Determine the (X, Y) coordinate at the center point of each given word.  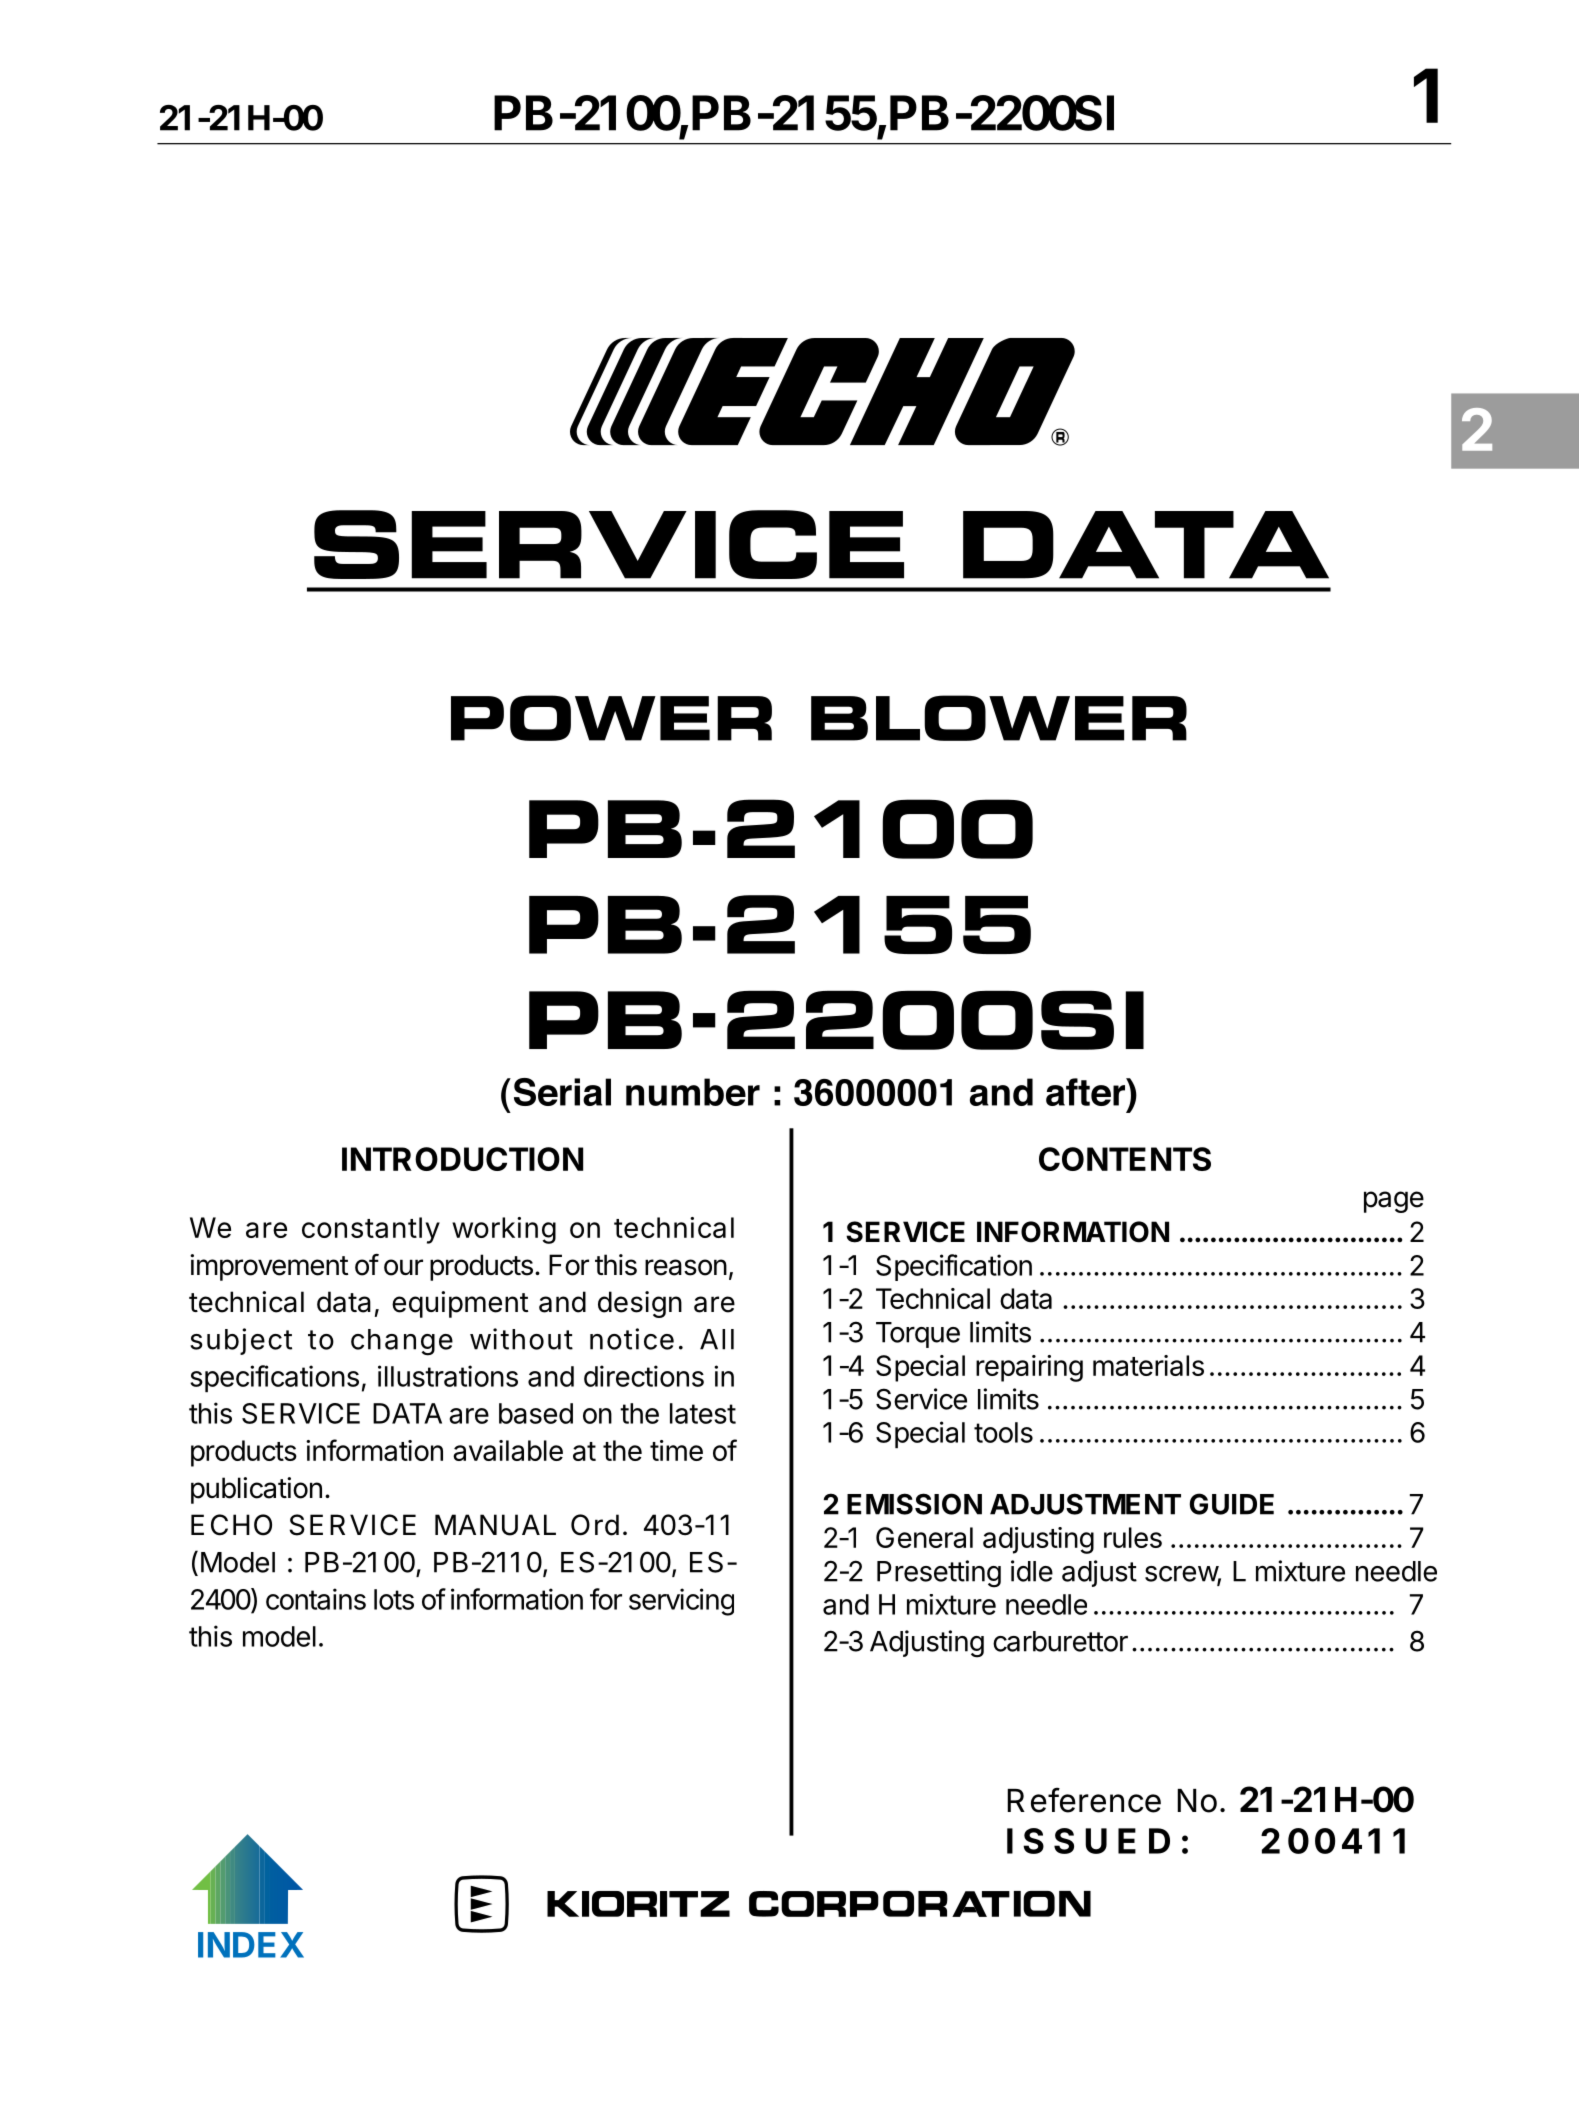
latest (703, 1413)
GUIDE (1232, 1504)
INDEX (251, 1945)
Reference (1084, 1800)
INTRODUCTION (462, 1159)
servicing (681, 1602)
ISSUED (1088, 1841)
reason (686, 1267)
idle (1032, 1571)
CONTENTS (1125, 1159)
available (508, 1450)
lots (394, 1599)
